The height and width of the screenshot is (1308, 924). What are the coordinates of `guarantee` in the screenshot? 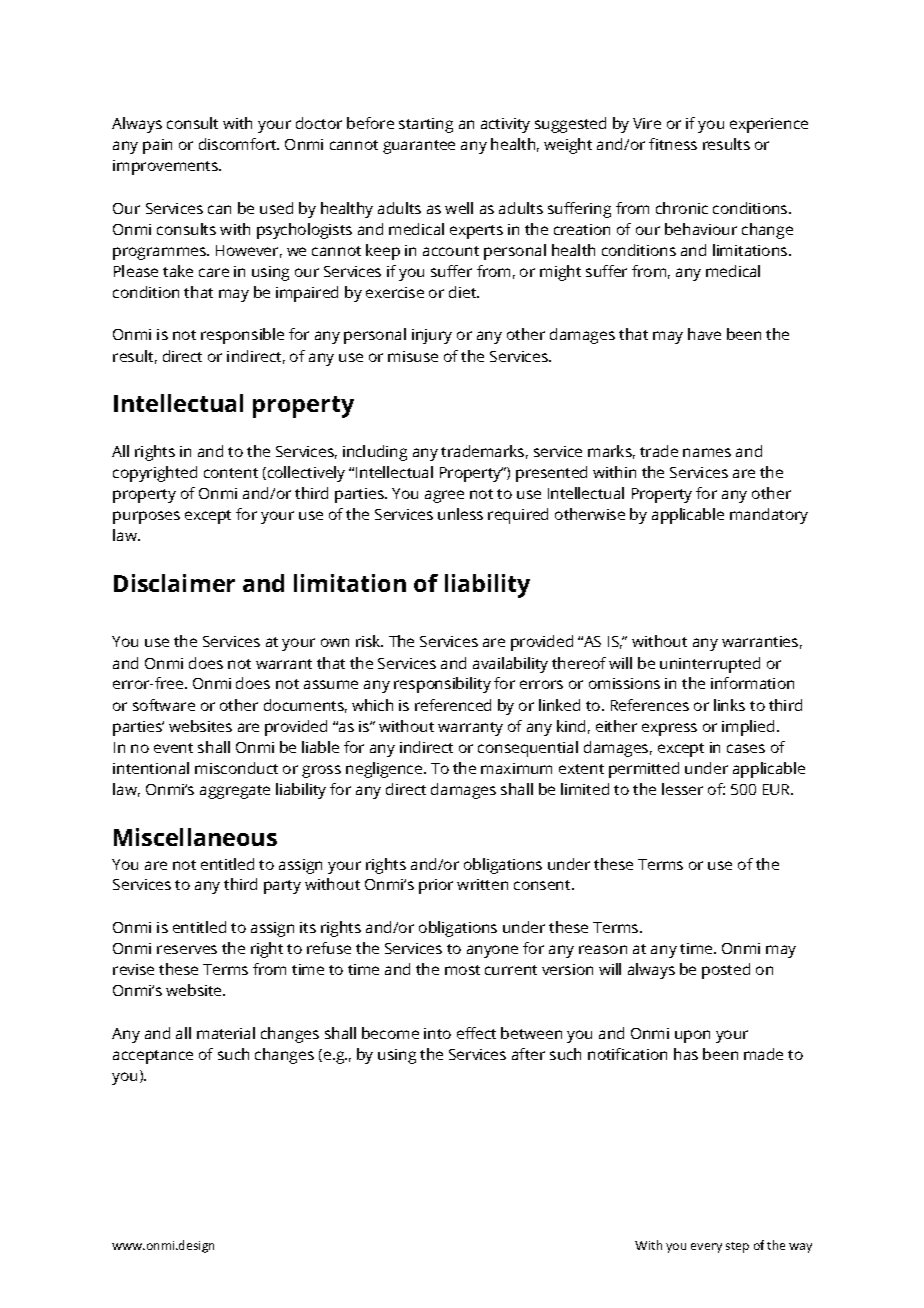 It's located at (419, 147).
